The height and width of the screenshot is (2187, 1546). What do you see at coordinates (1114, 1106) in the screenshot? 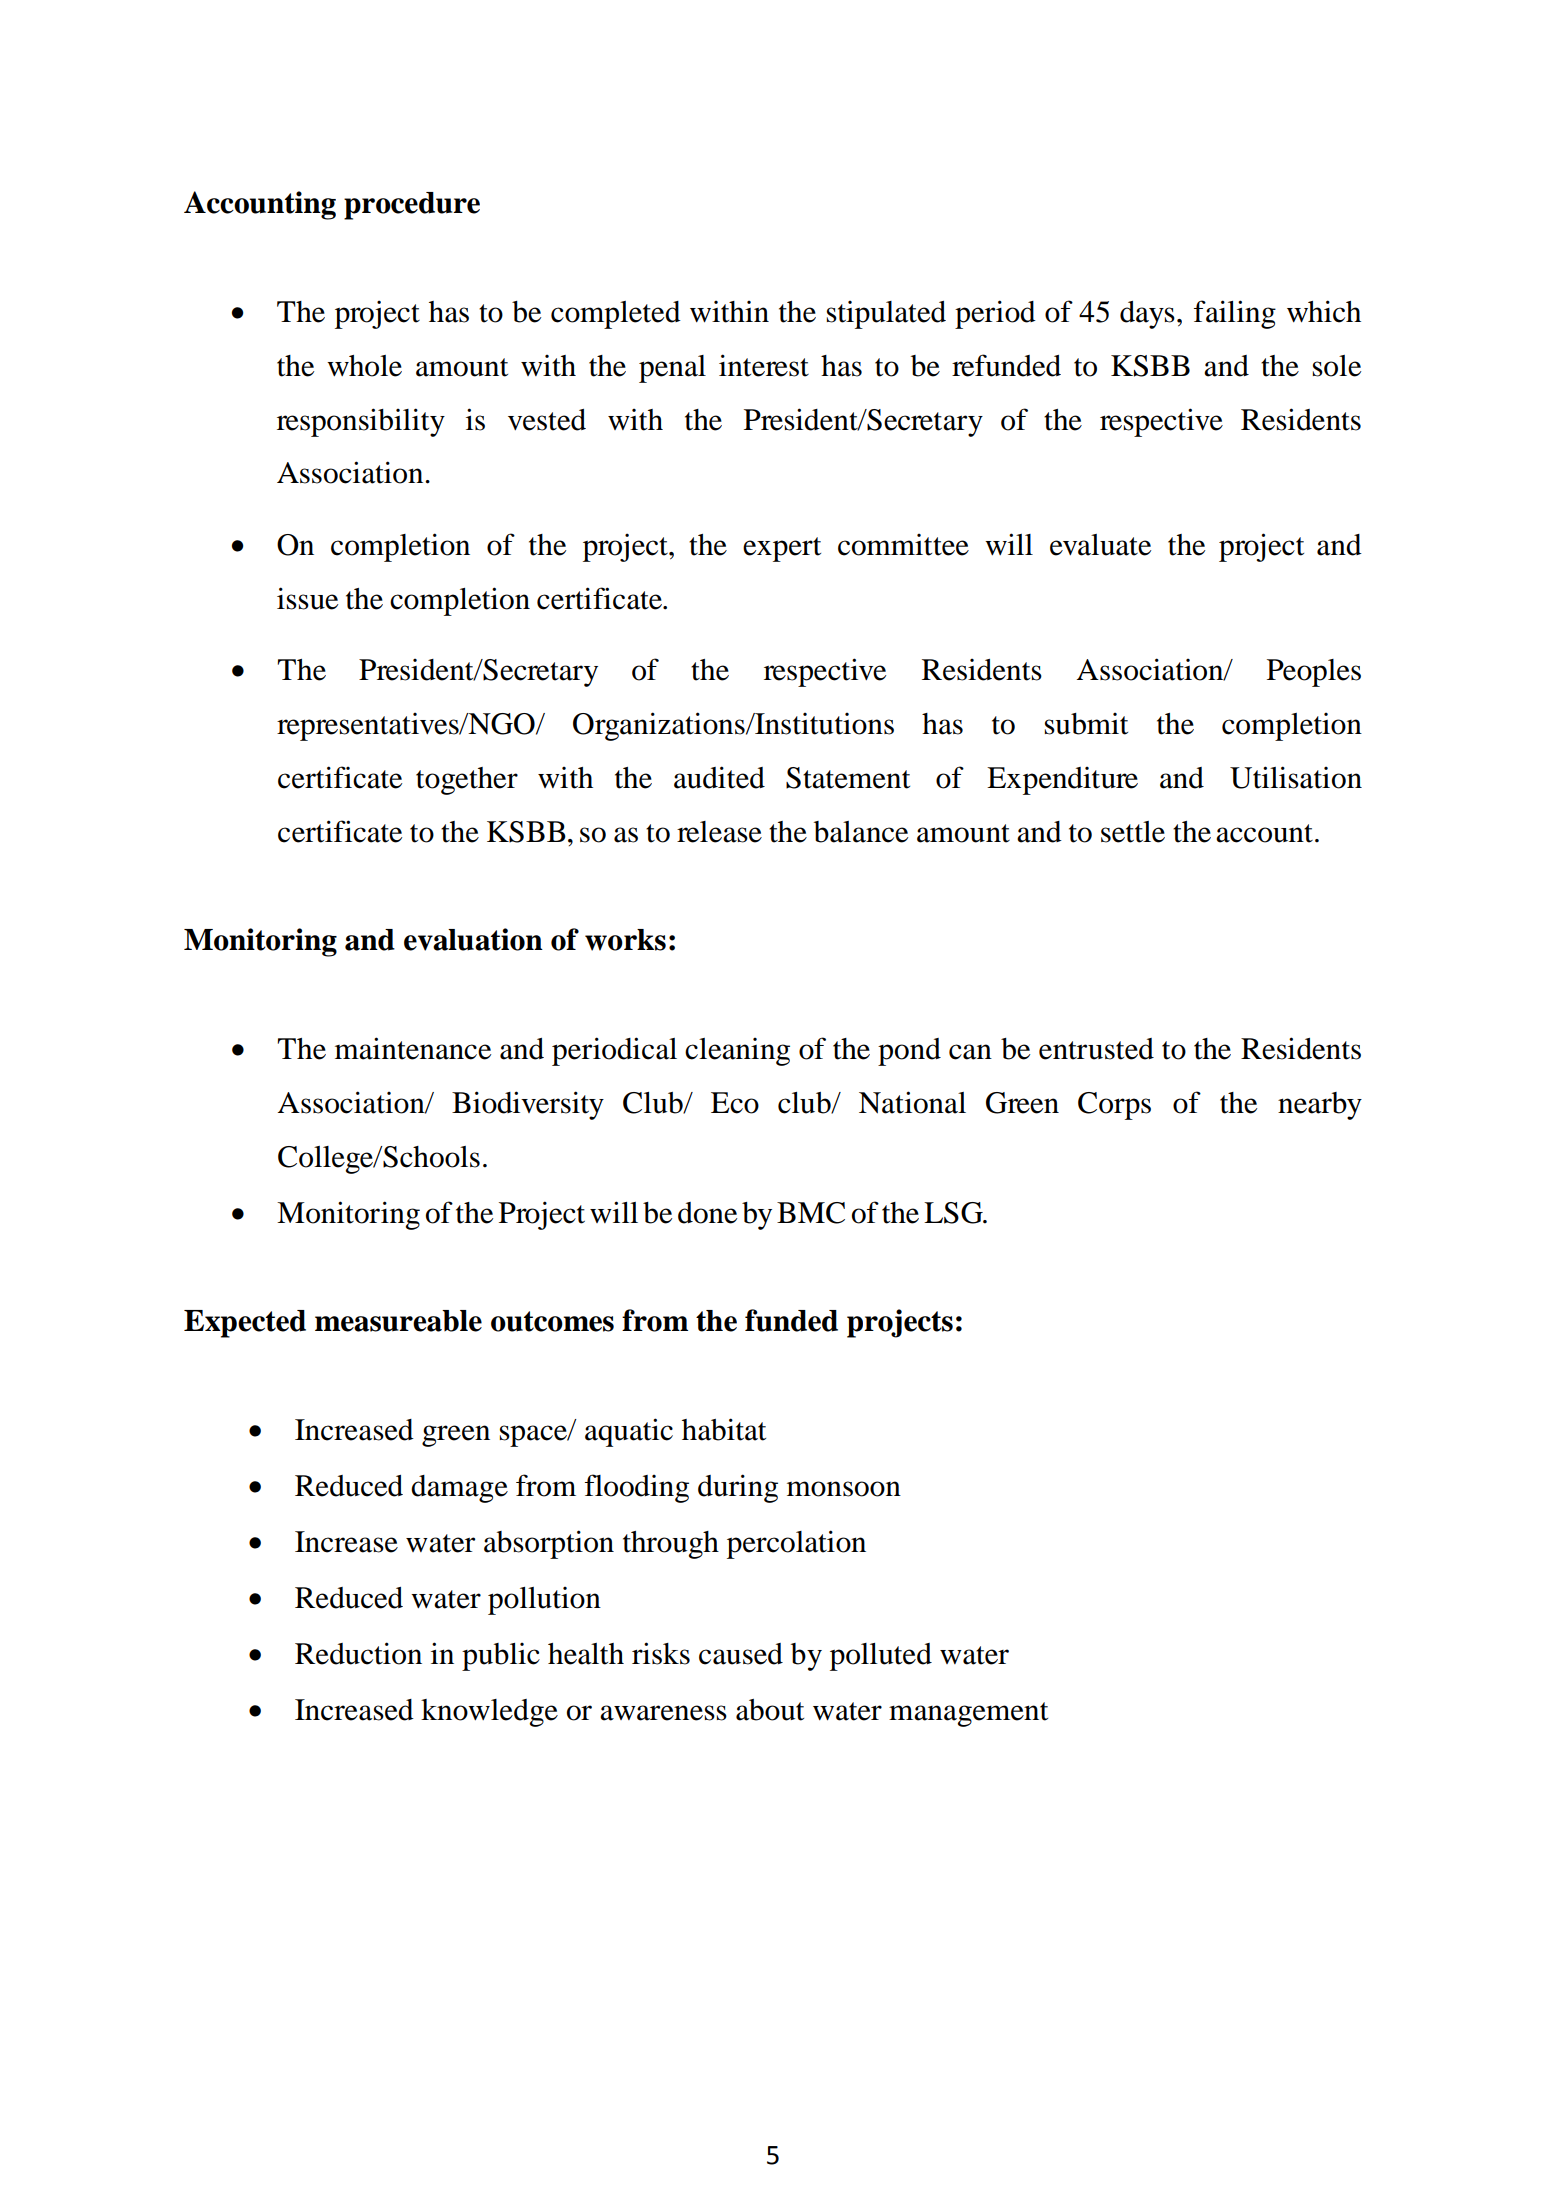
I see `Corps` at bounding box center [1114, 1106].
